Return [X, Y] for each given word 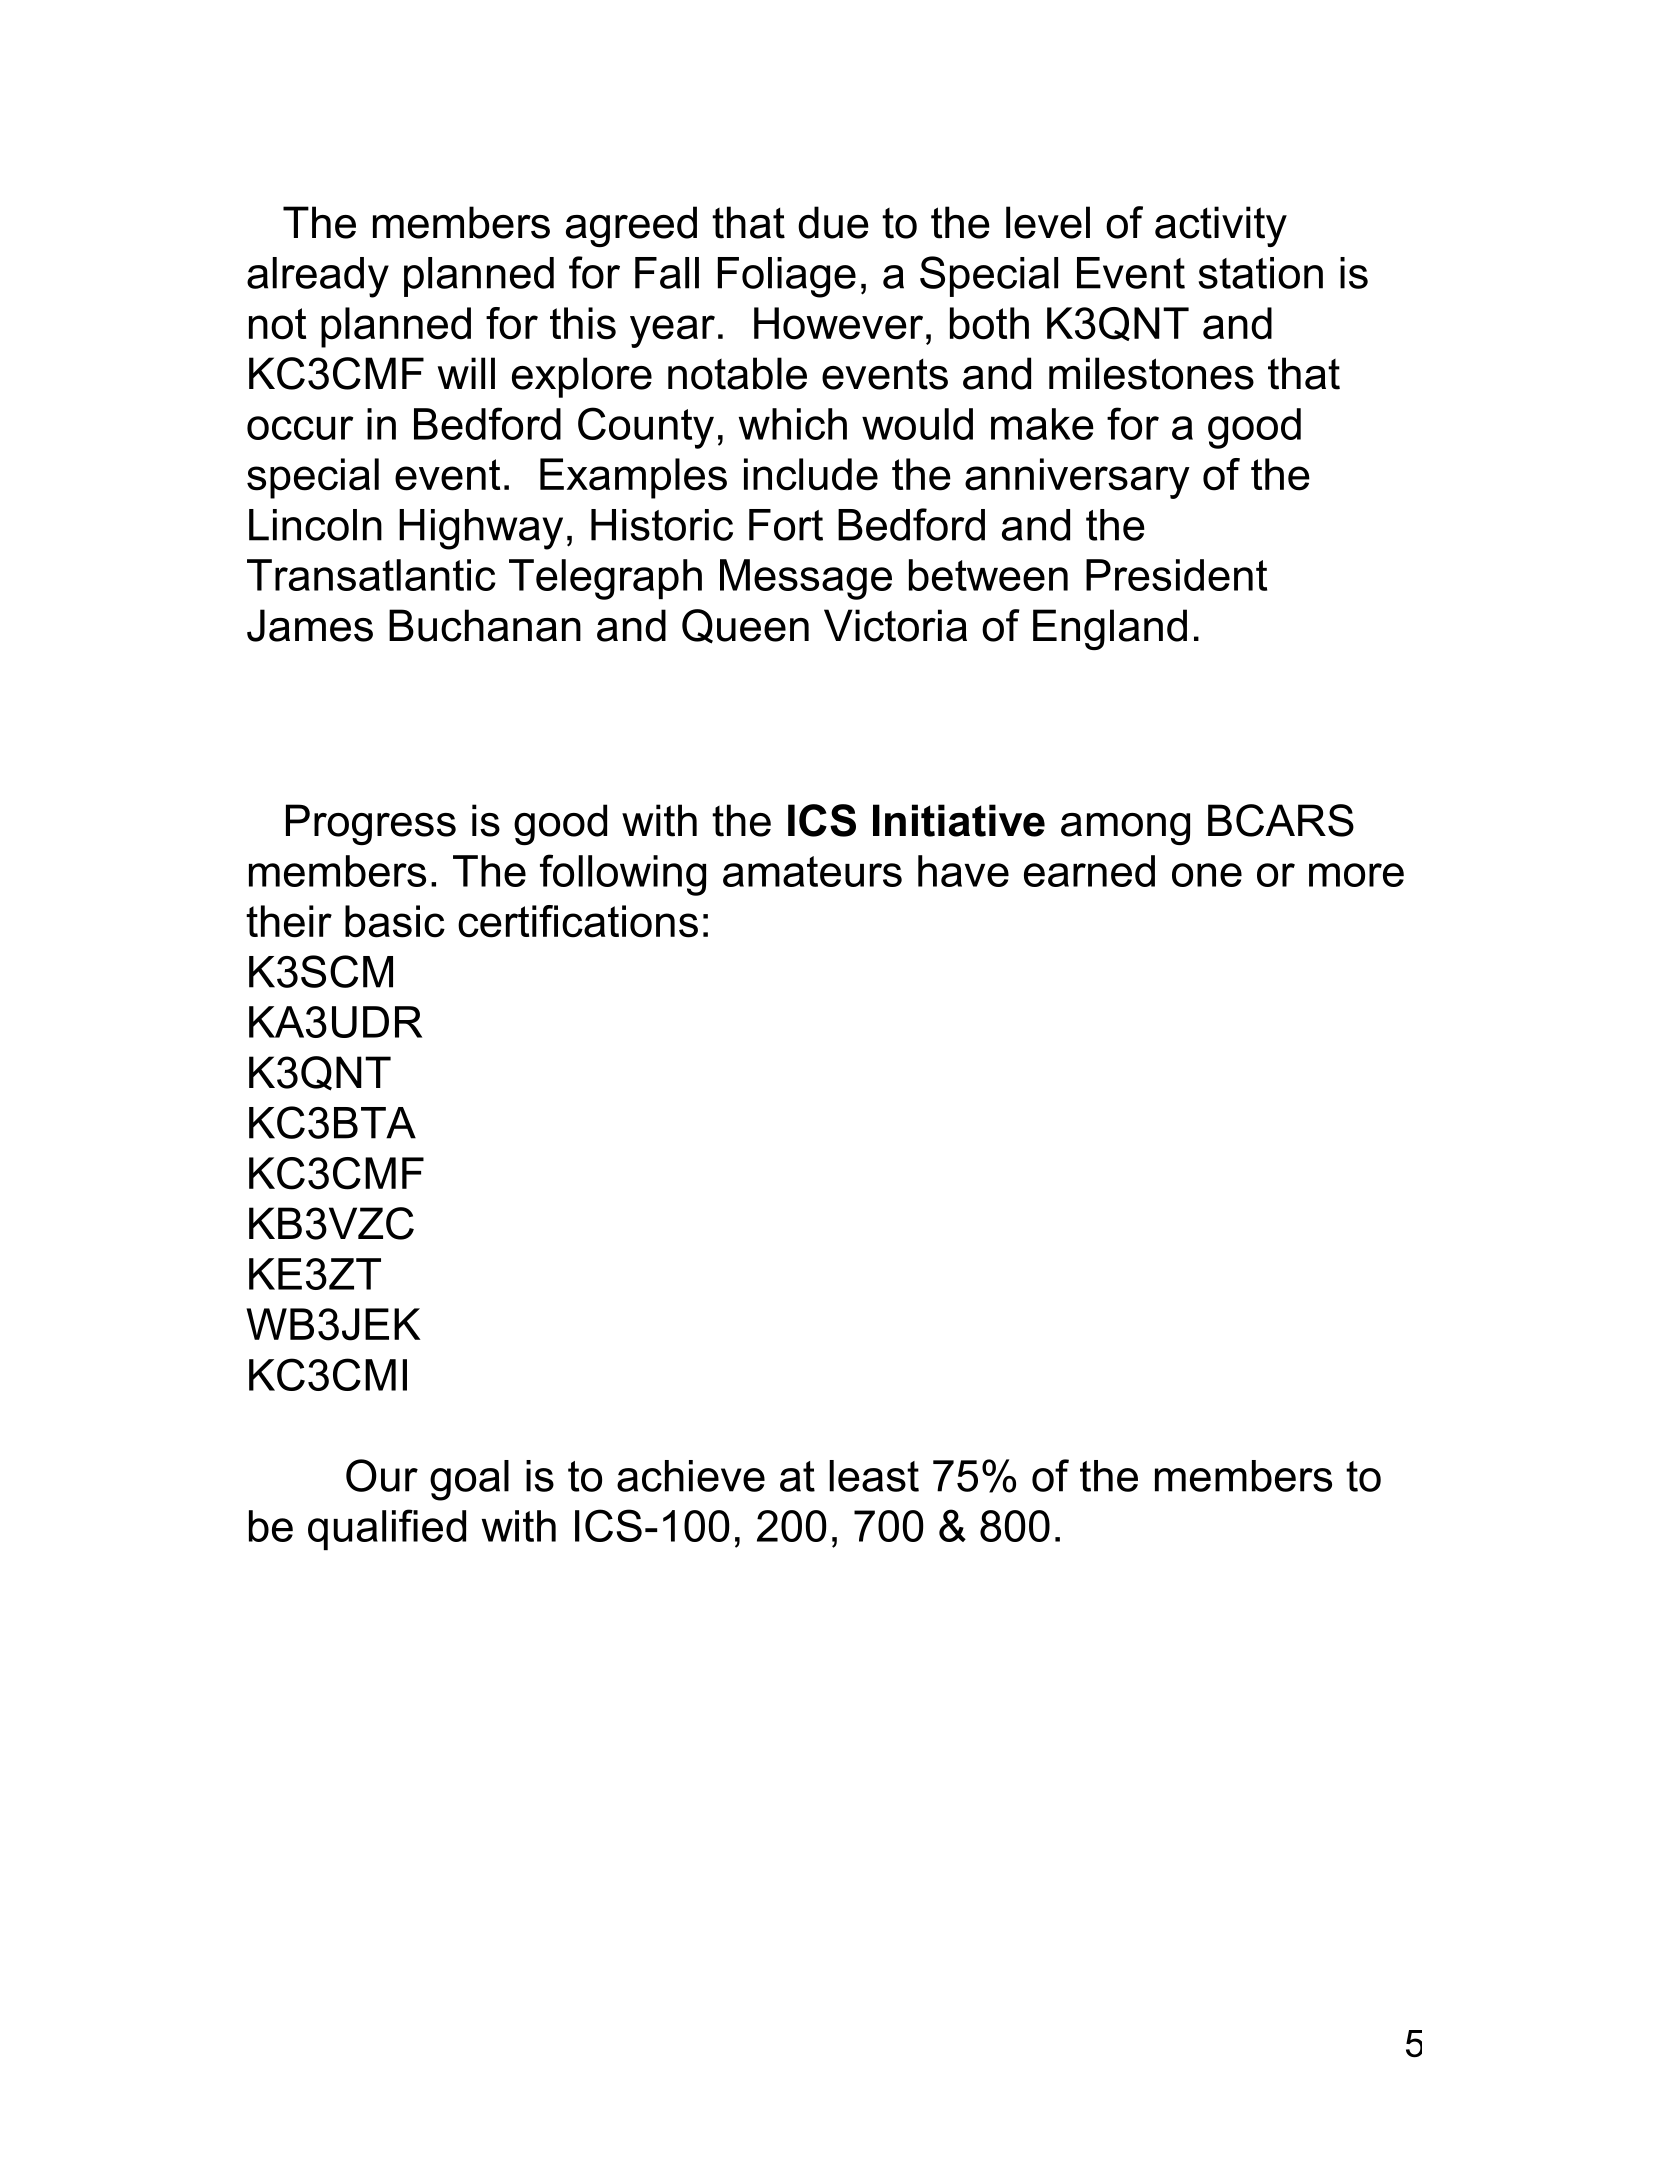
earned [1089, 871]
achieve [691, 1476]
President [1176, 575]
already [318, 277]
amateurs [812, 871]
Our [382, 1475]
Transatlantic [371, 575]
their [289, 921]
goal [469, 1480]
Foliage [787, 277]
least [874, 1476]
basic [395, 921]
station [1261, 273]
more [1356, 875]
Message [806, 579]
